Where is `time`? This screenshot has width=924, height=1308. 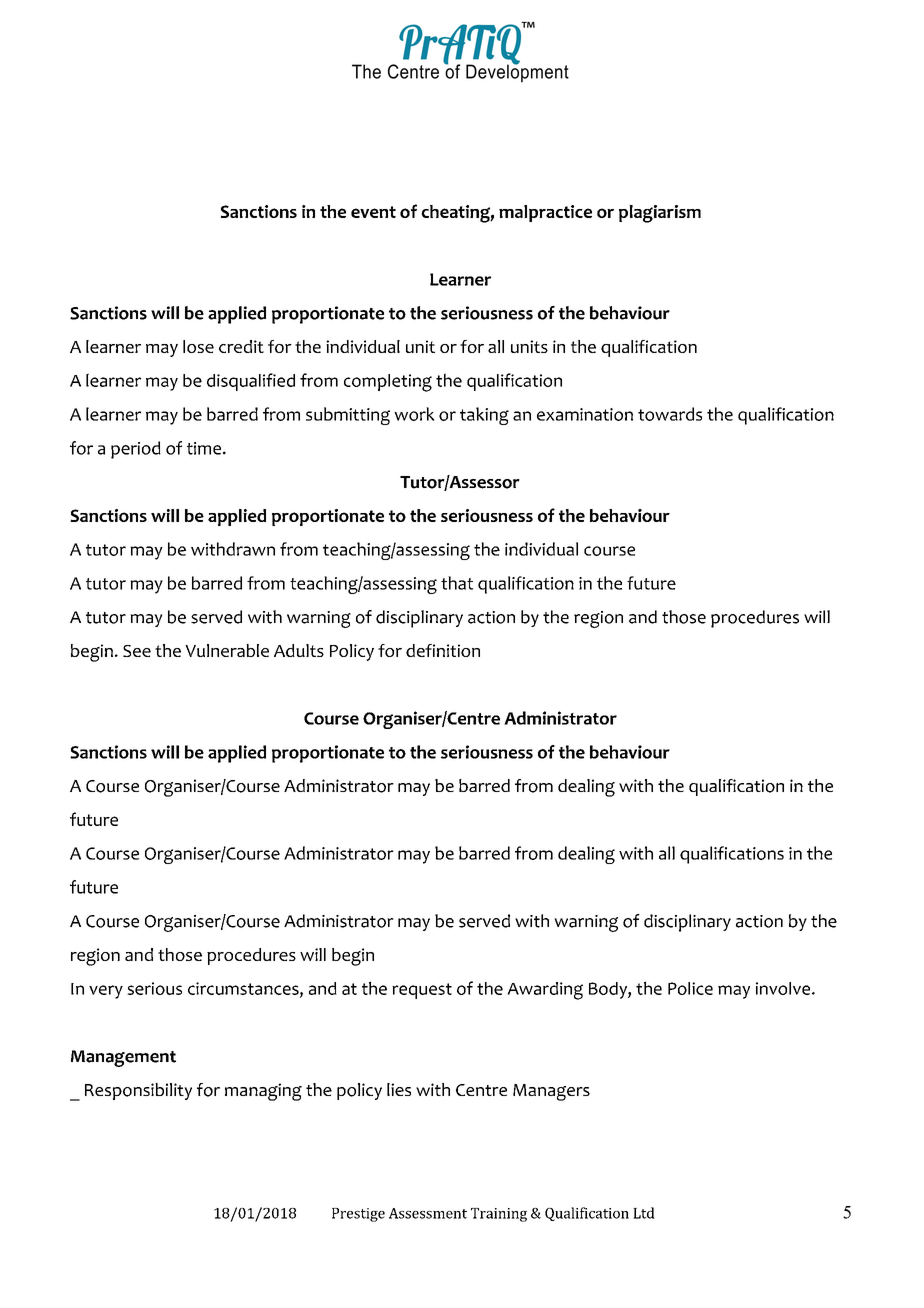 time is located at coordinates (204, 448).
